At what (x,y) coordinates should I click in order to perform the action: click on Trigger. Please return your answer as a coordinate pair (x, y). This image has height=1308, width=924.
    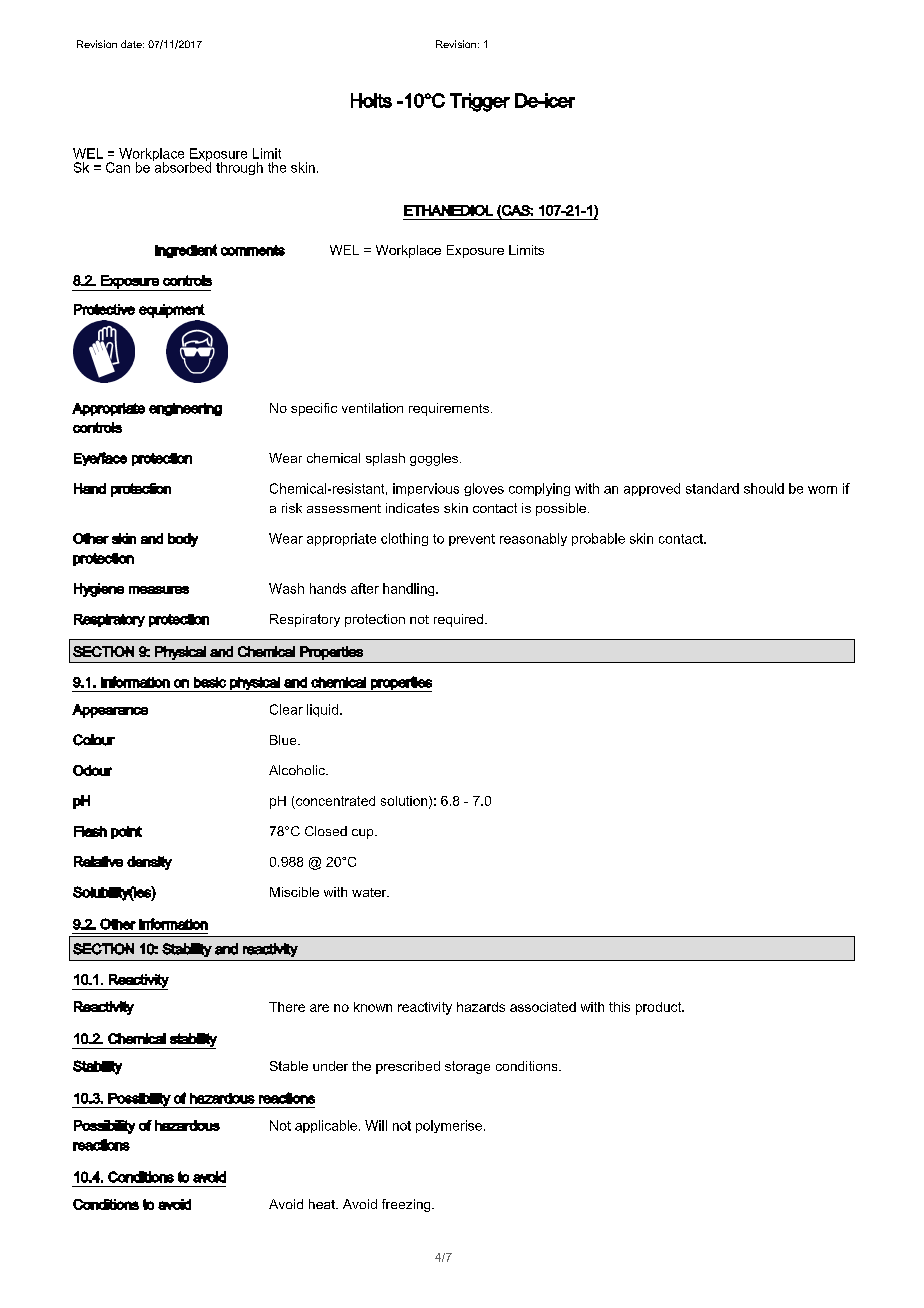
    Looking at the image, I should click on (480, 102).
